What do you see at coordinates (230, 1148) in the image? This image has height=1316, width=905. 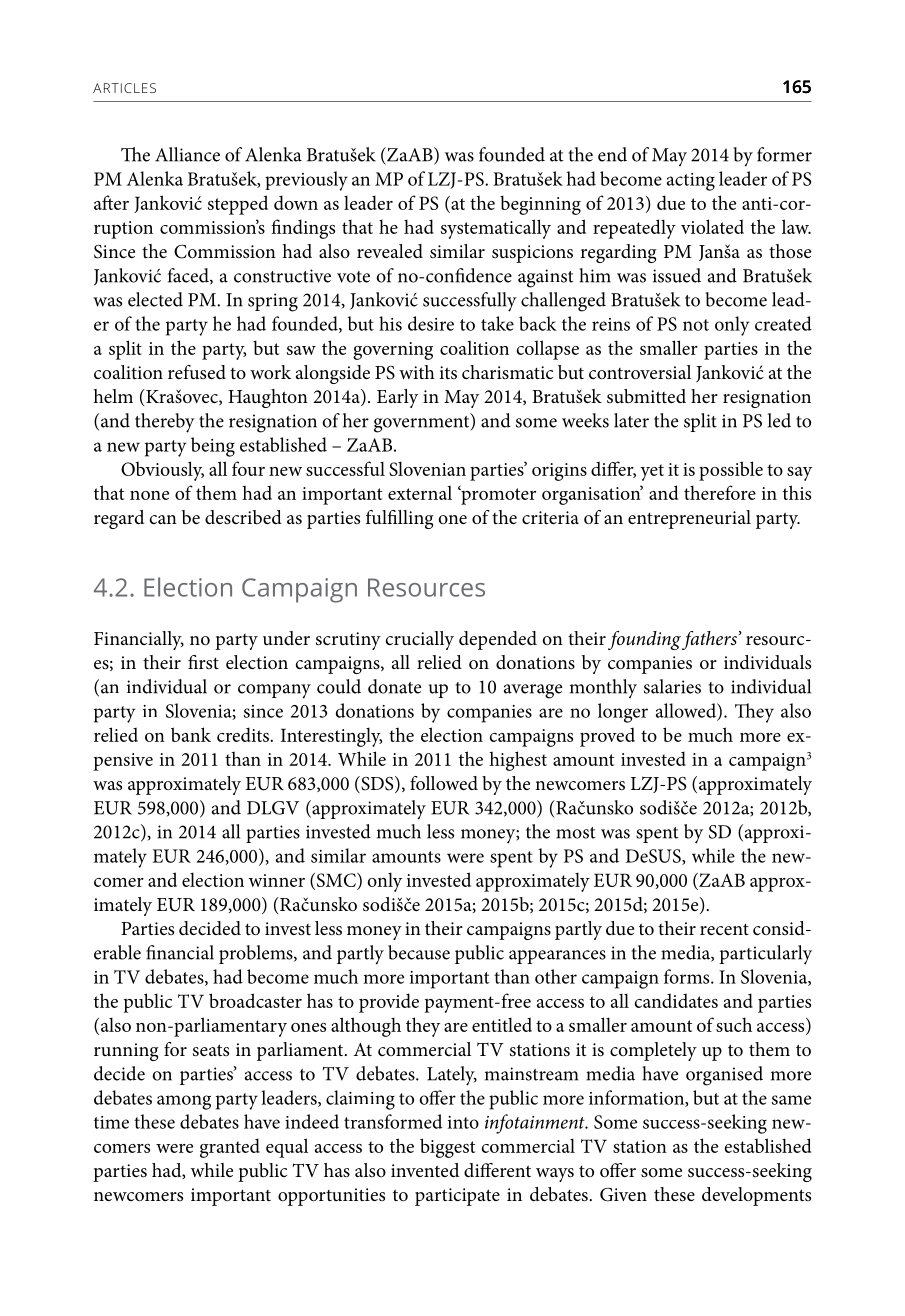 I see `granted` at bounding box center [230, 1148].
